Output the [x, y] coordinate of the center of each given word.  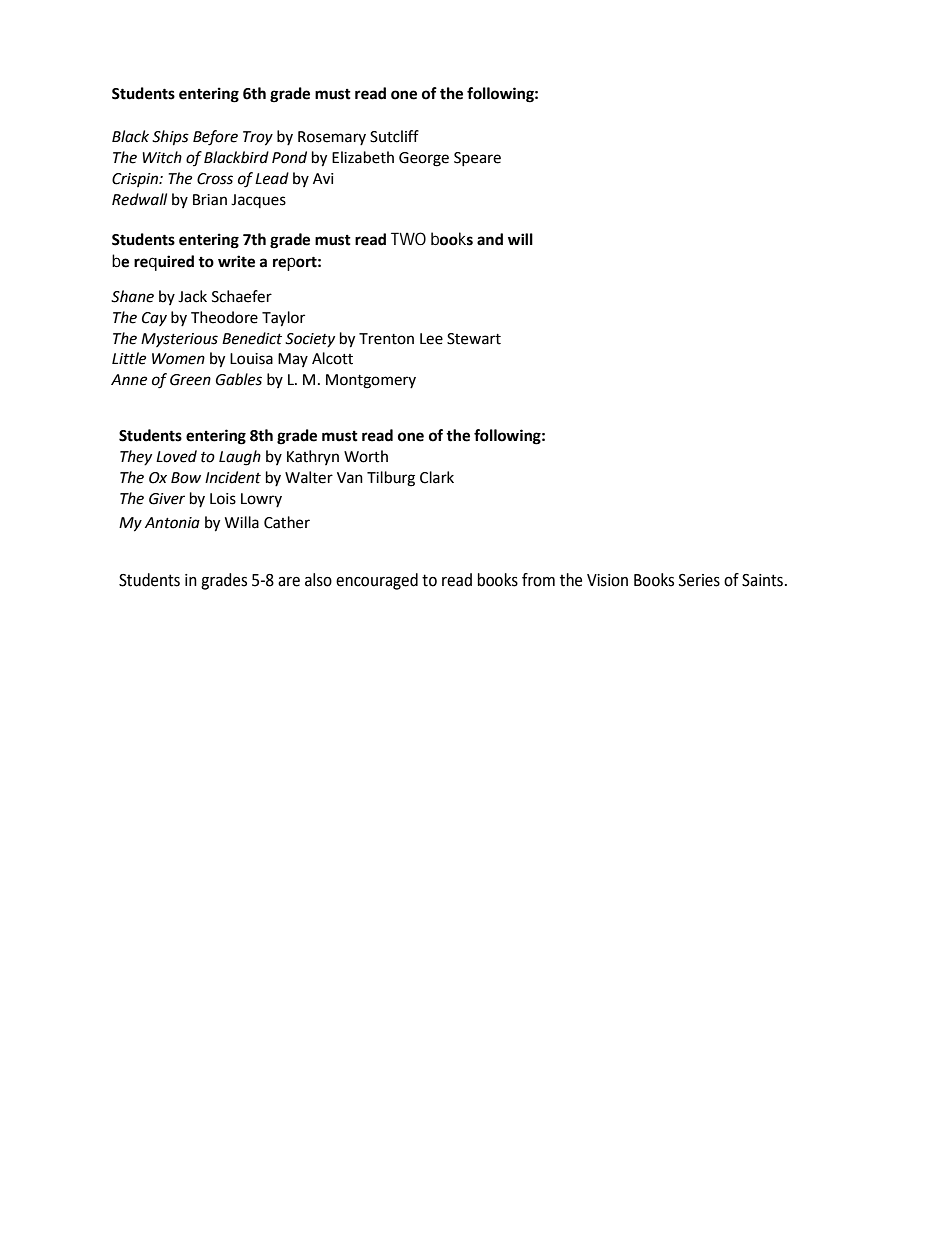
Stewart [474, 339]
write [236, 261]
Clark [437, 477]
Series [699, 580]
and [490, 239]
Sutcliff [394, 136]
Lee [431, 339]
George [424, 159]
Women [178, 359]
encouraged [377, 581]
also [318, 580]
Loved [176, 456]
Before [215, 138]
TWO [408, 238]
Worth [366, 456]
